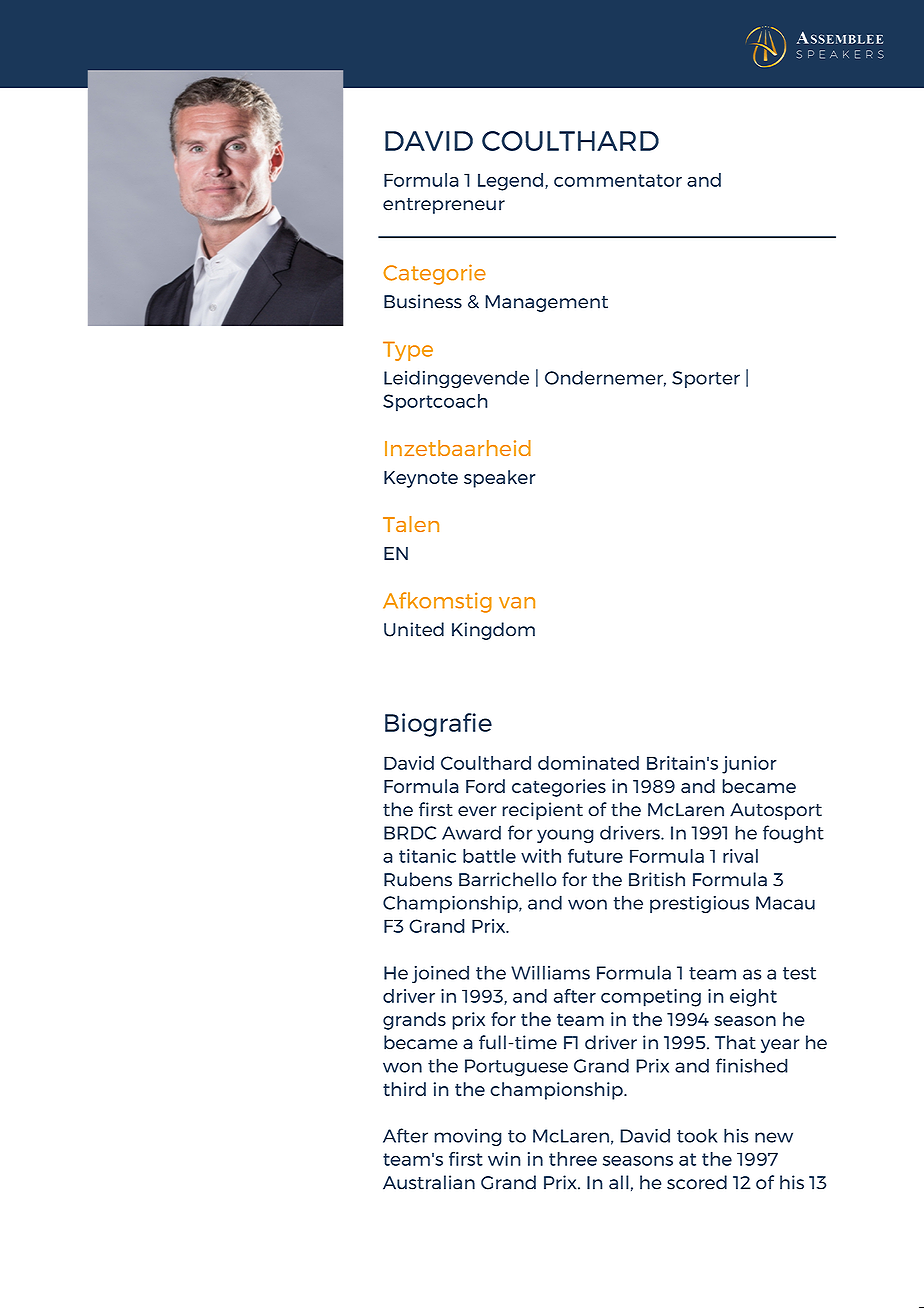 This screenshot has height=1308, width=924. Describe the element at coordinates (619, 1182) in the screenshot. I see `all` at that location.
